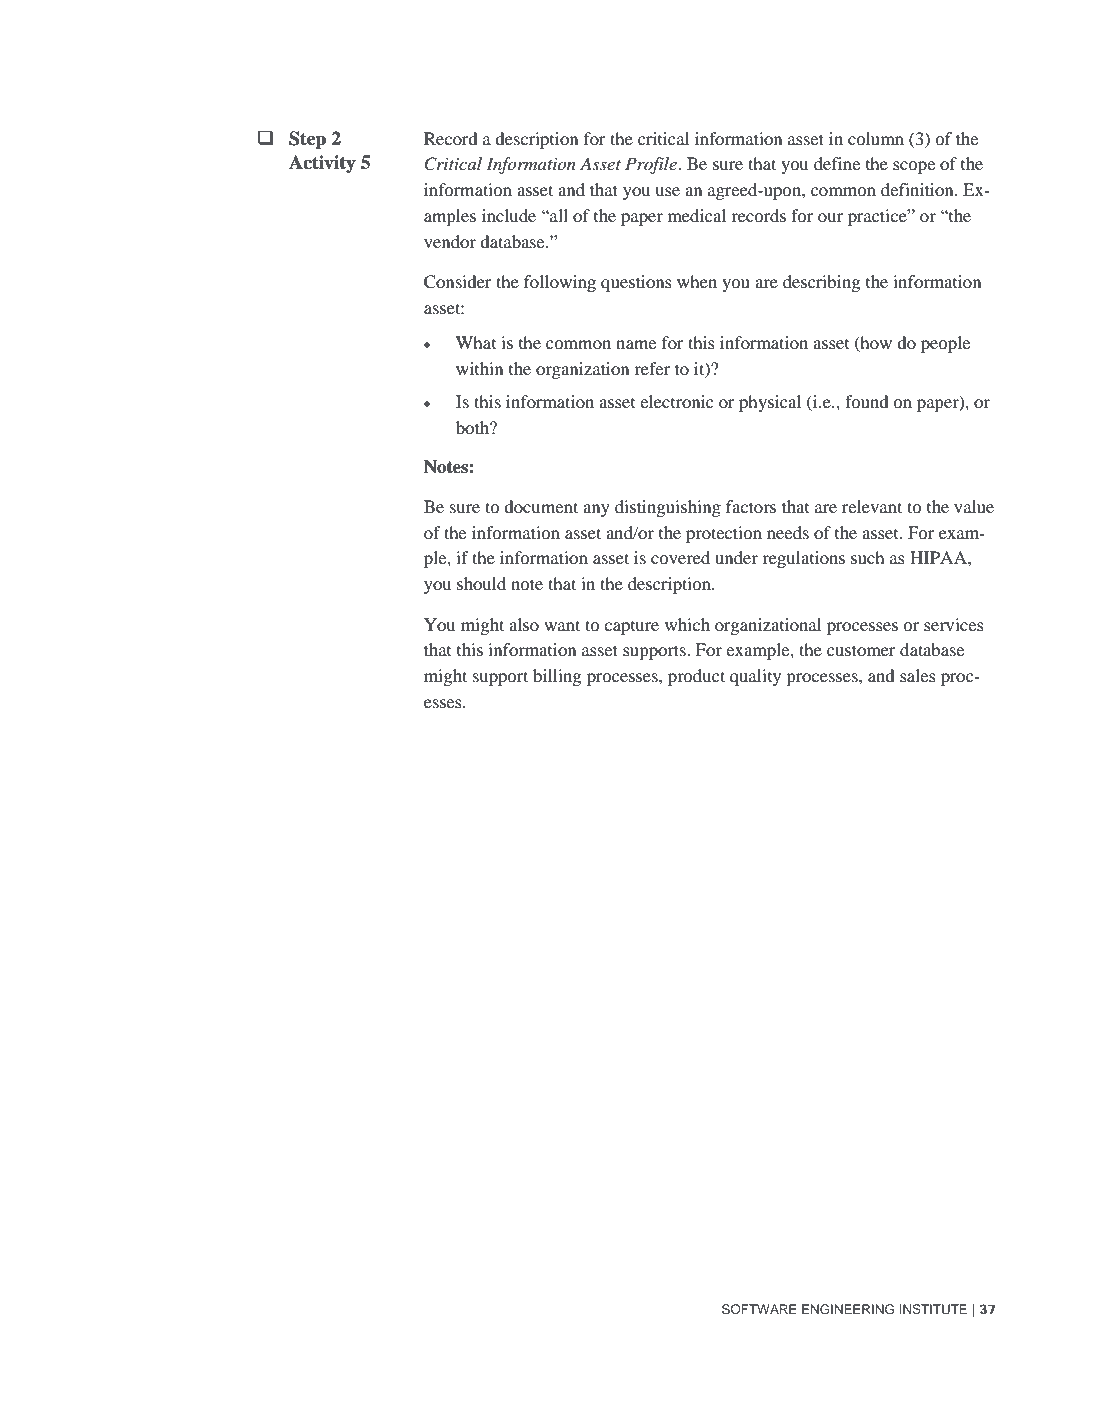 The height and width of the page is (1415, 1093). I want to click on Profile, so click(652, 165).
